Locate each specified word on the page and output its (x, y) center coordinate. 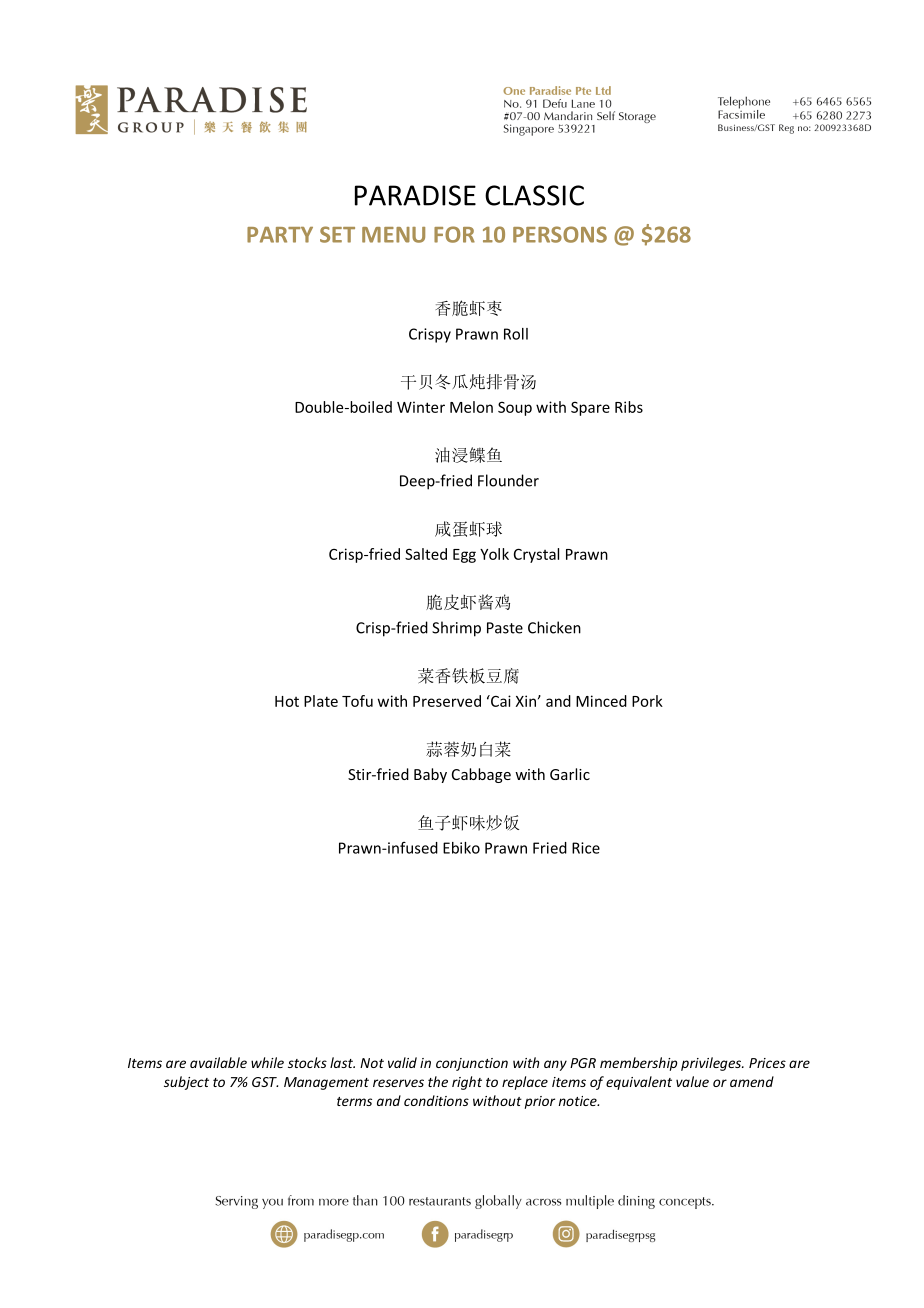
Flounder (508, 480)
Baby (430, 775)
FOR (454, 234)
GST (265, 1082)
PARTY (280, 235)
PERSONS (560, 234)
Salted (426, 554)
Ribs (629, 407)
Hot (287, 701)
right (467, 1083)
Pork (647, 701)
